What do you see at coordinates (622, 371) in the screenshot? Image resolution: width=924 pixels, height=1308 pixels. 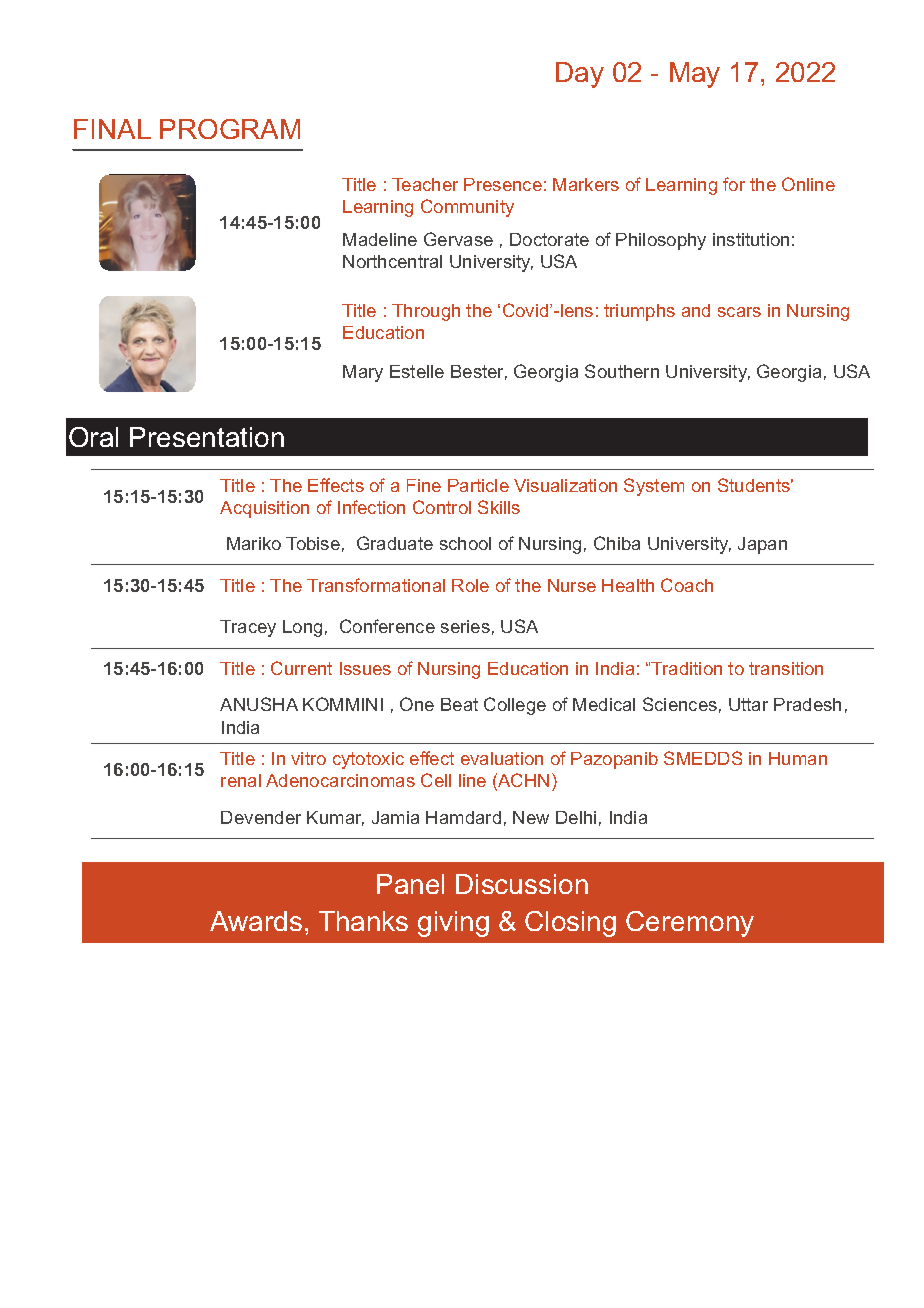 I see `Southern` at bounding box center [622, 371].
